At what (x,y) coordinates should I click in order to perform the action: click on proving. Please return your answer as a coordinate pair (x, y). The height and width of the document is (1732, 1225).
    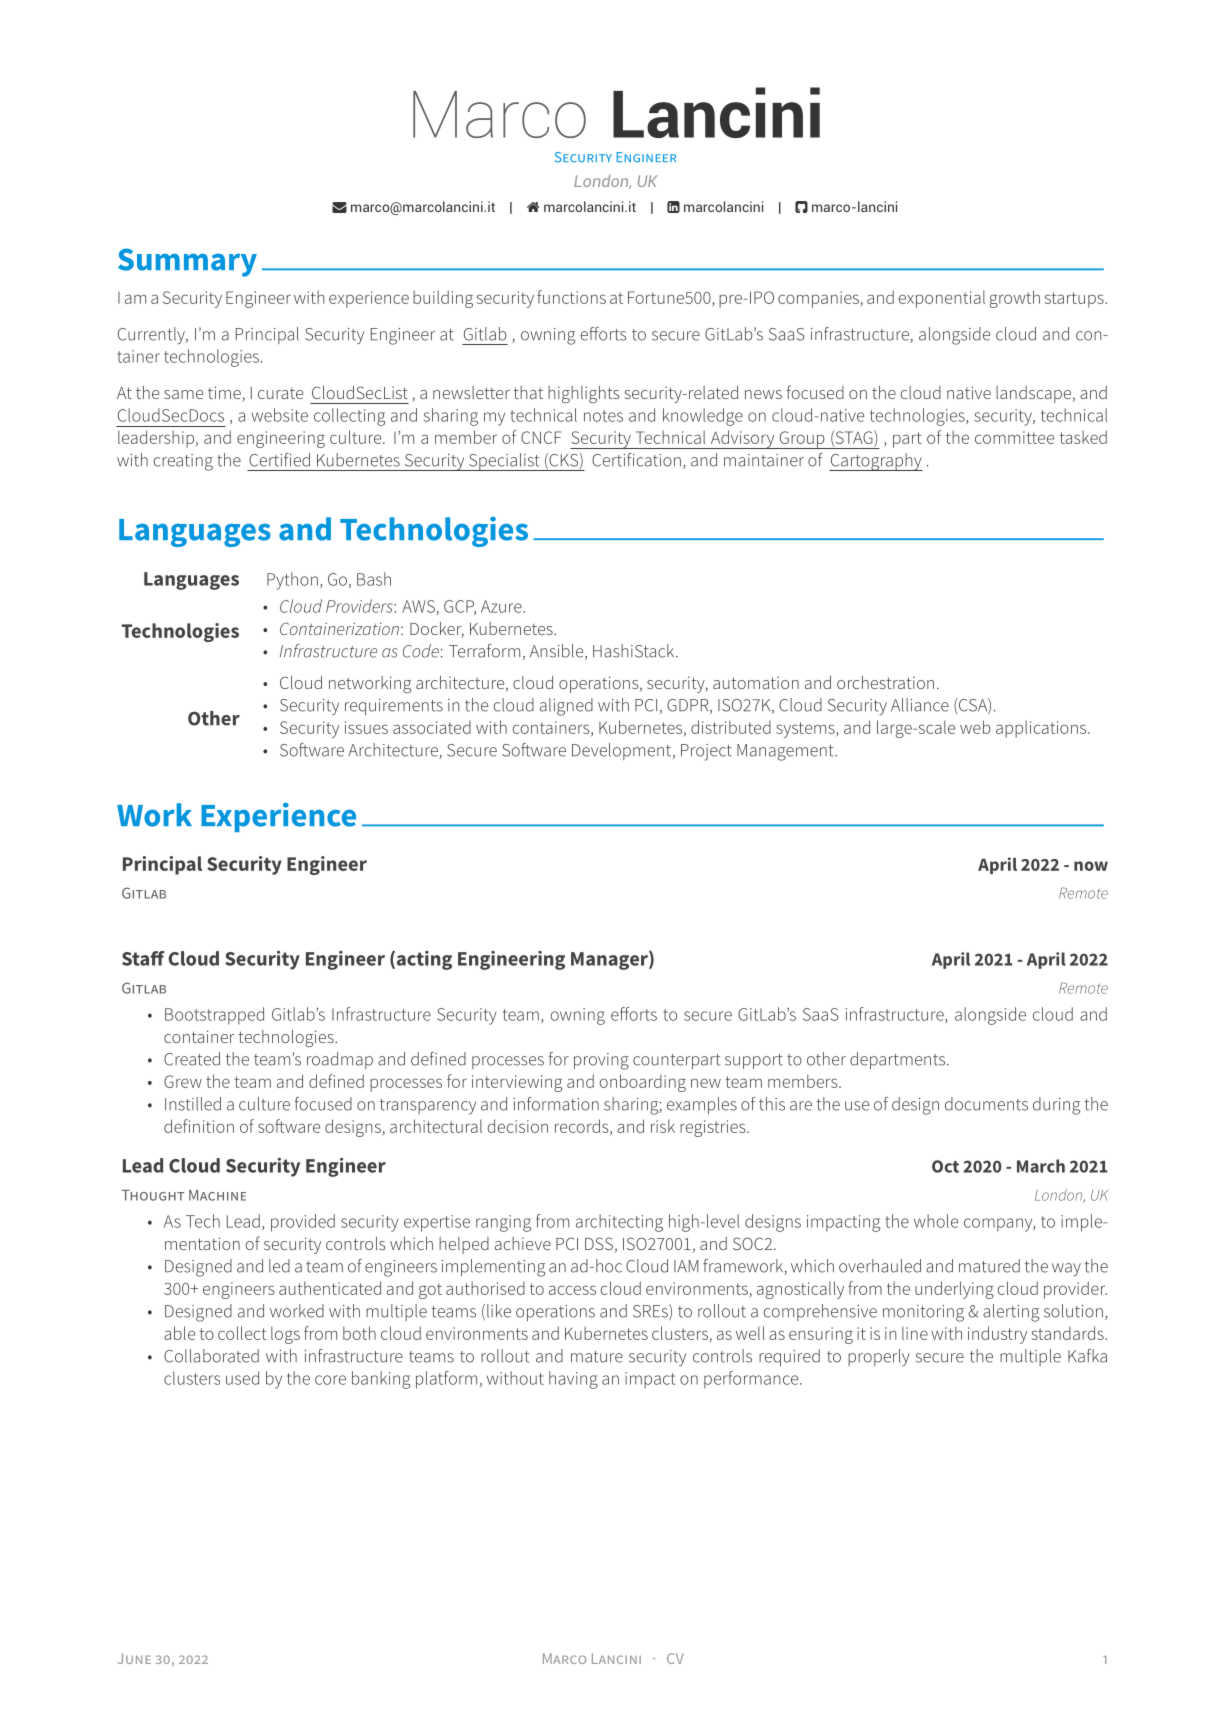
    Looking at the image, I should click on (601, 1061).
